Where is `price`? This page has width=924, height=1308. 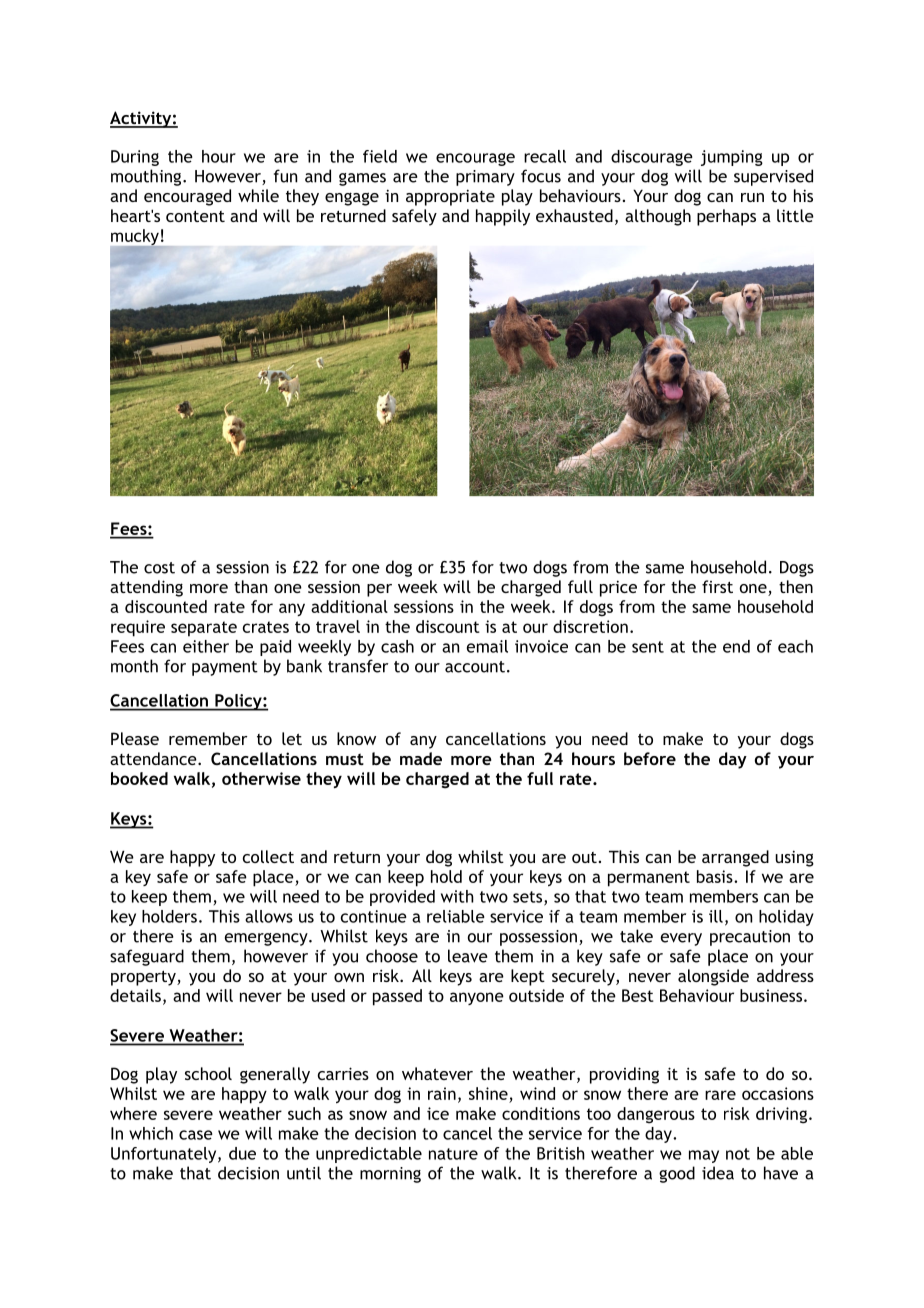
price is located at coordinates (618, 588).
